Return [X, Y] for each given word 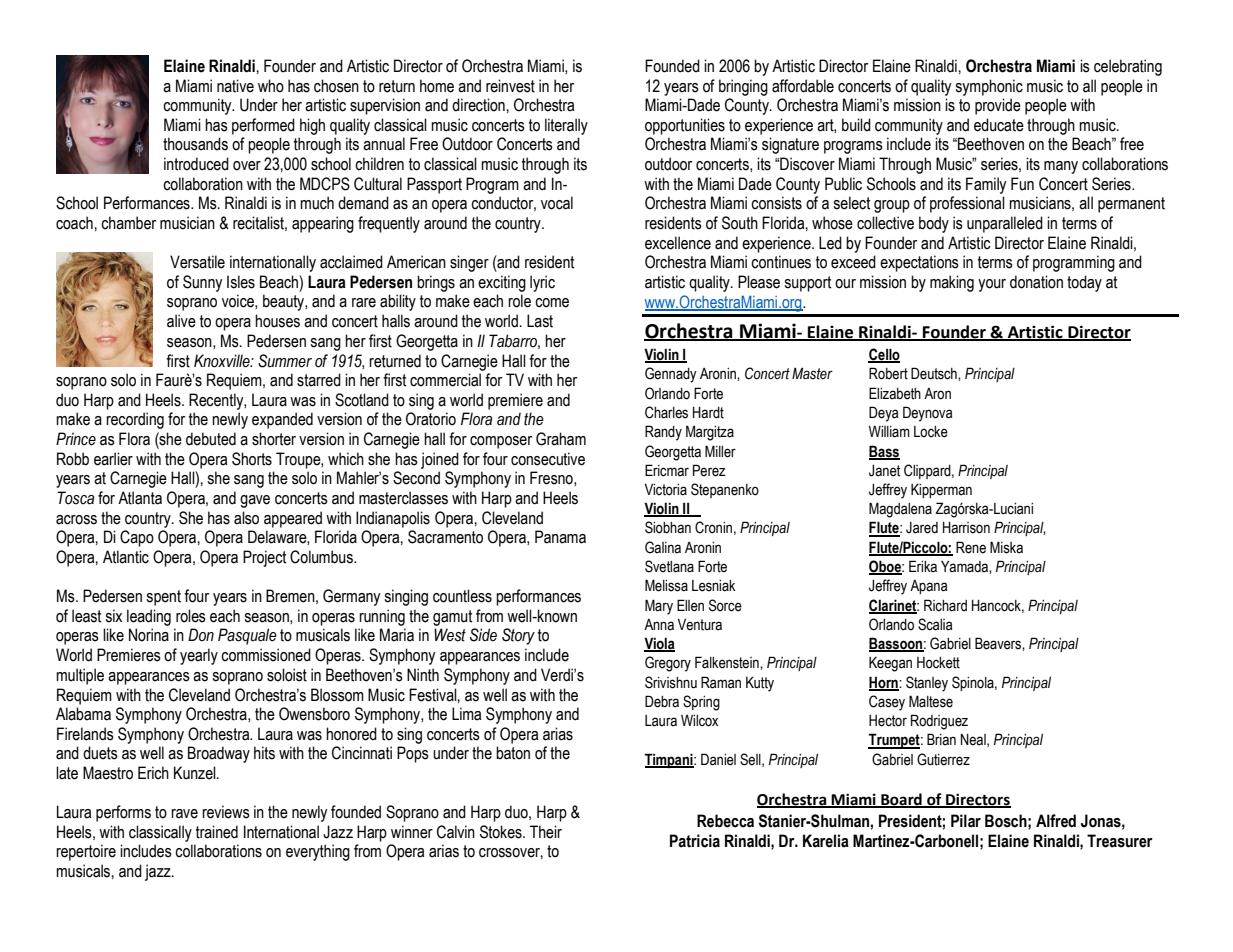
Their [546, 832]
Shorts [252, 459]
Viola [659, 644]
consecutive [548, 459]
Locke [931, 432]
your [992, 285]
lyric [542, 283]
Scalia [935, 624]
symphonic [989, 87]
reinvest [510, 86]
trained [217, 832]
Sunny [202, 283]
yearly [199, 656]
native [235, 86]
